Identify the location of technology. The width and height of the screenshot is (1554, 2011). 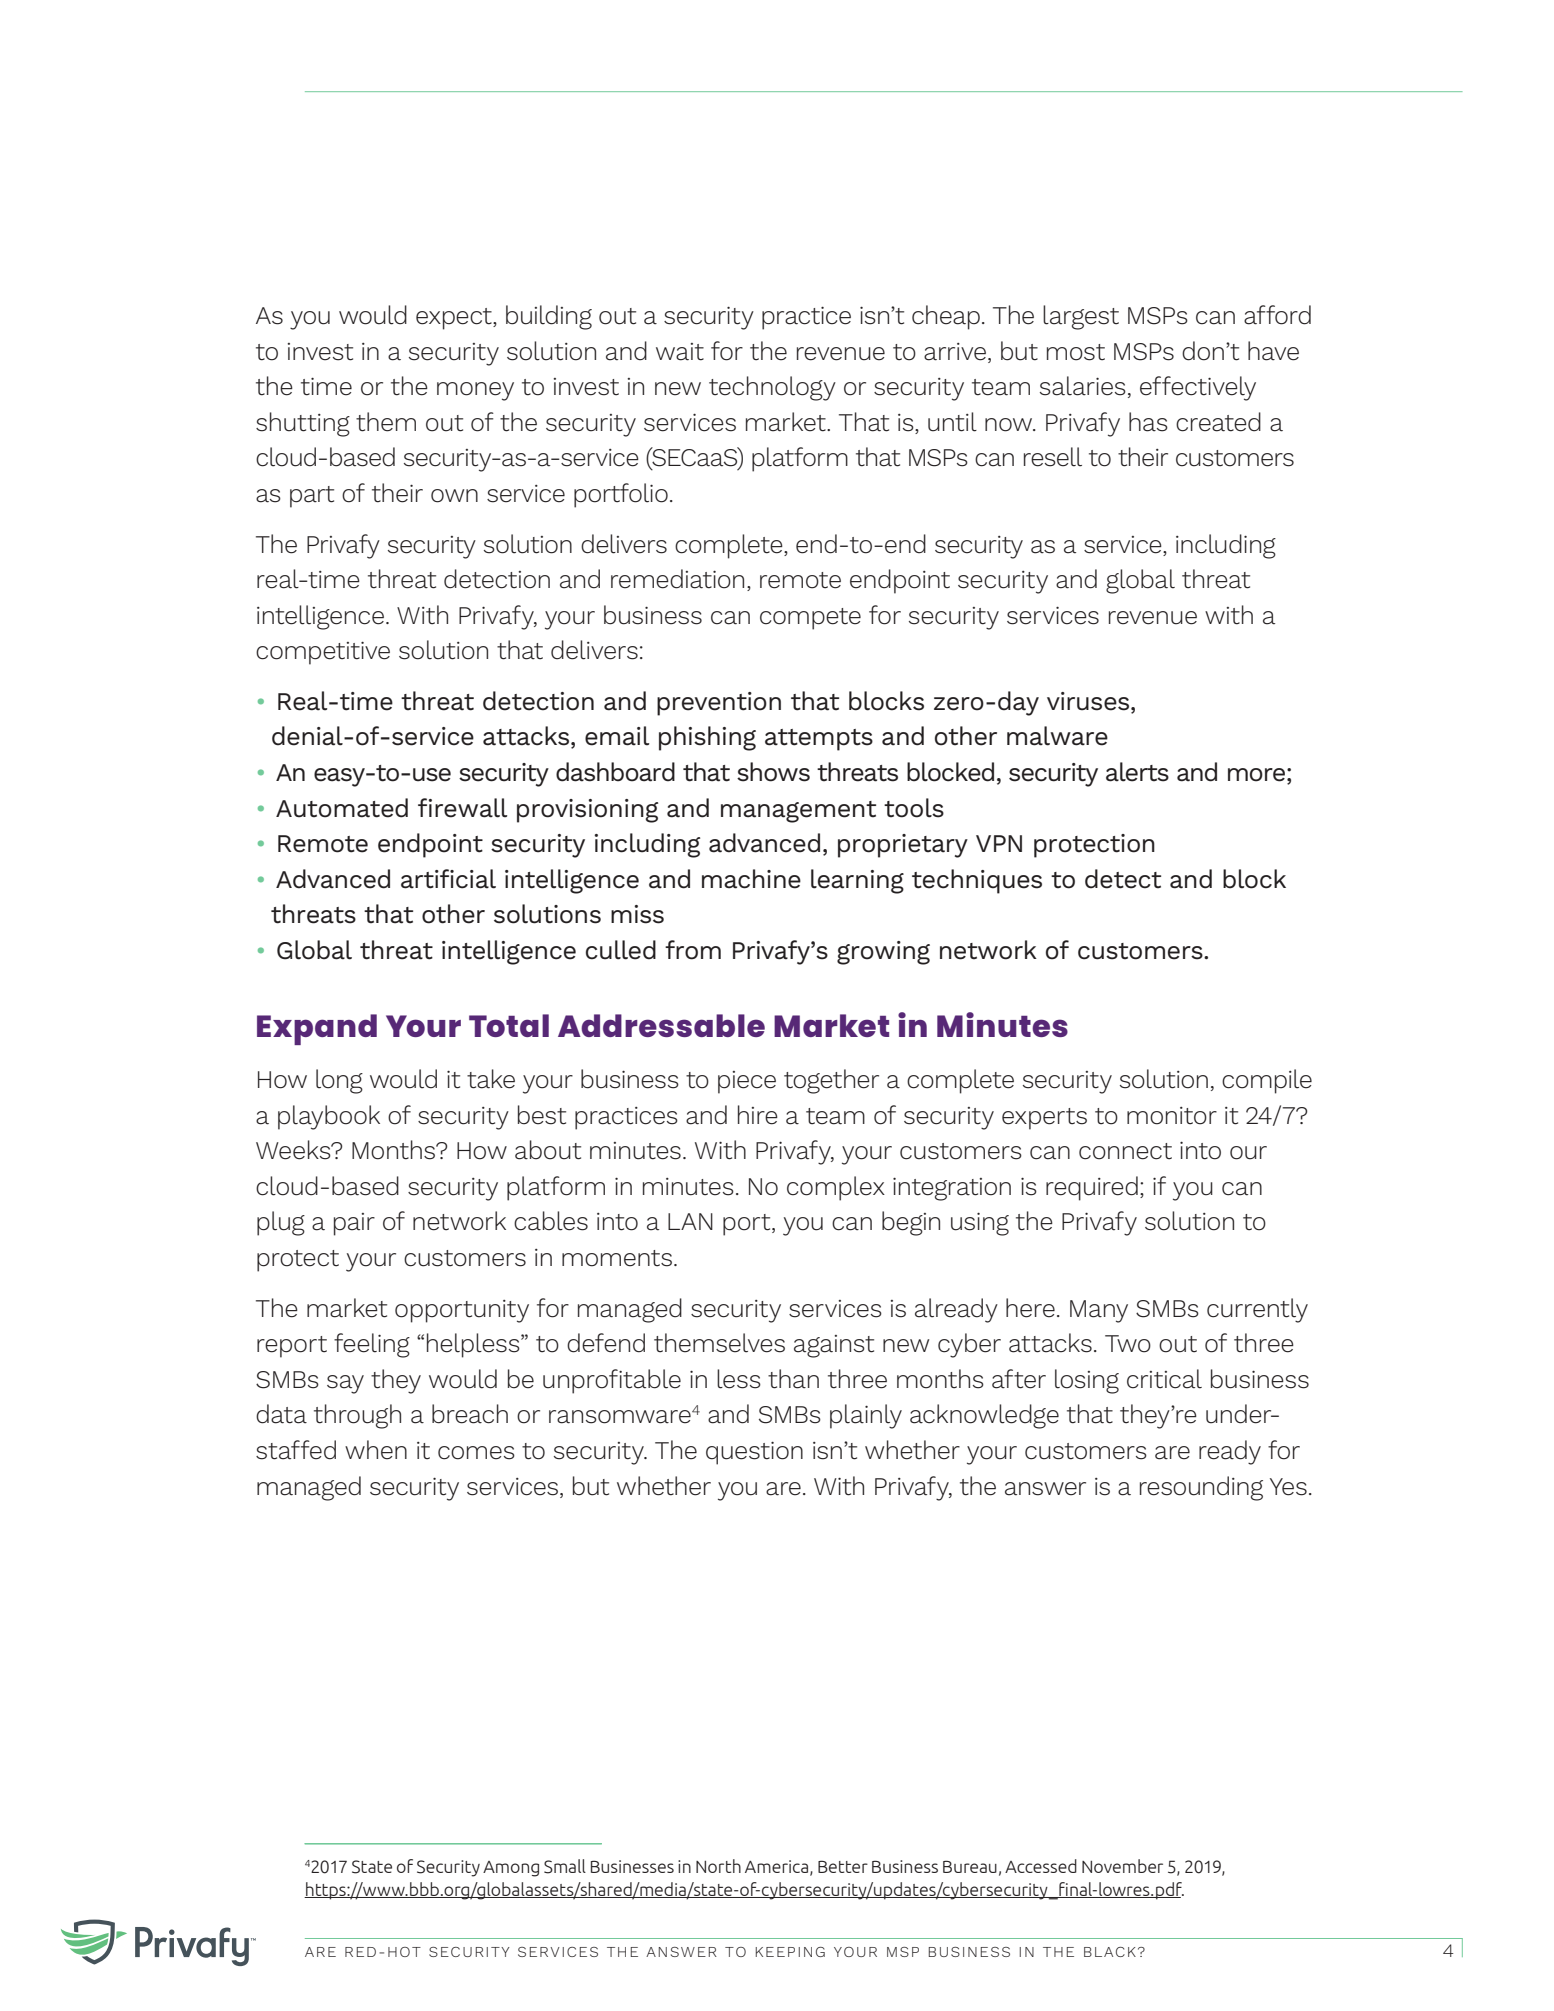
(772, 388).
